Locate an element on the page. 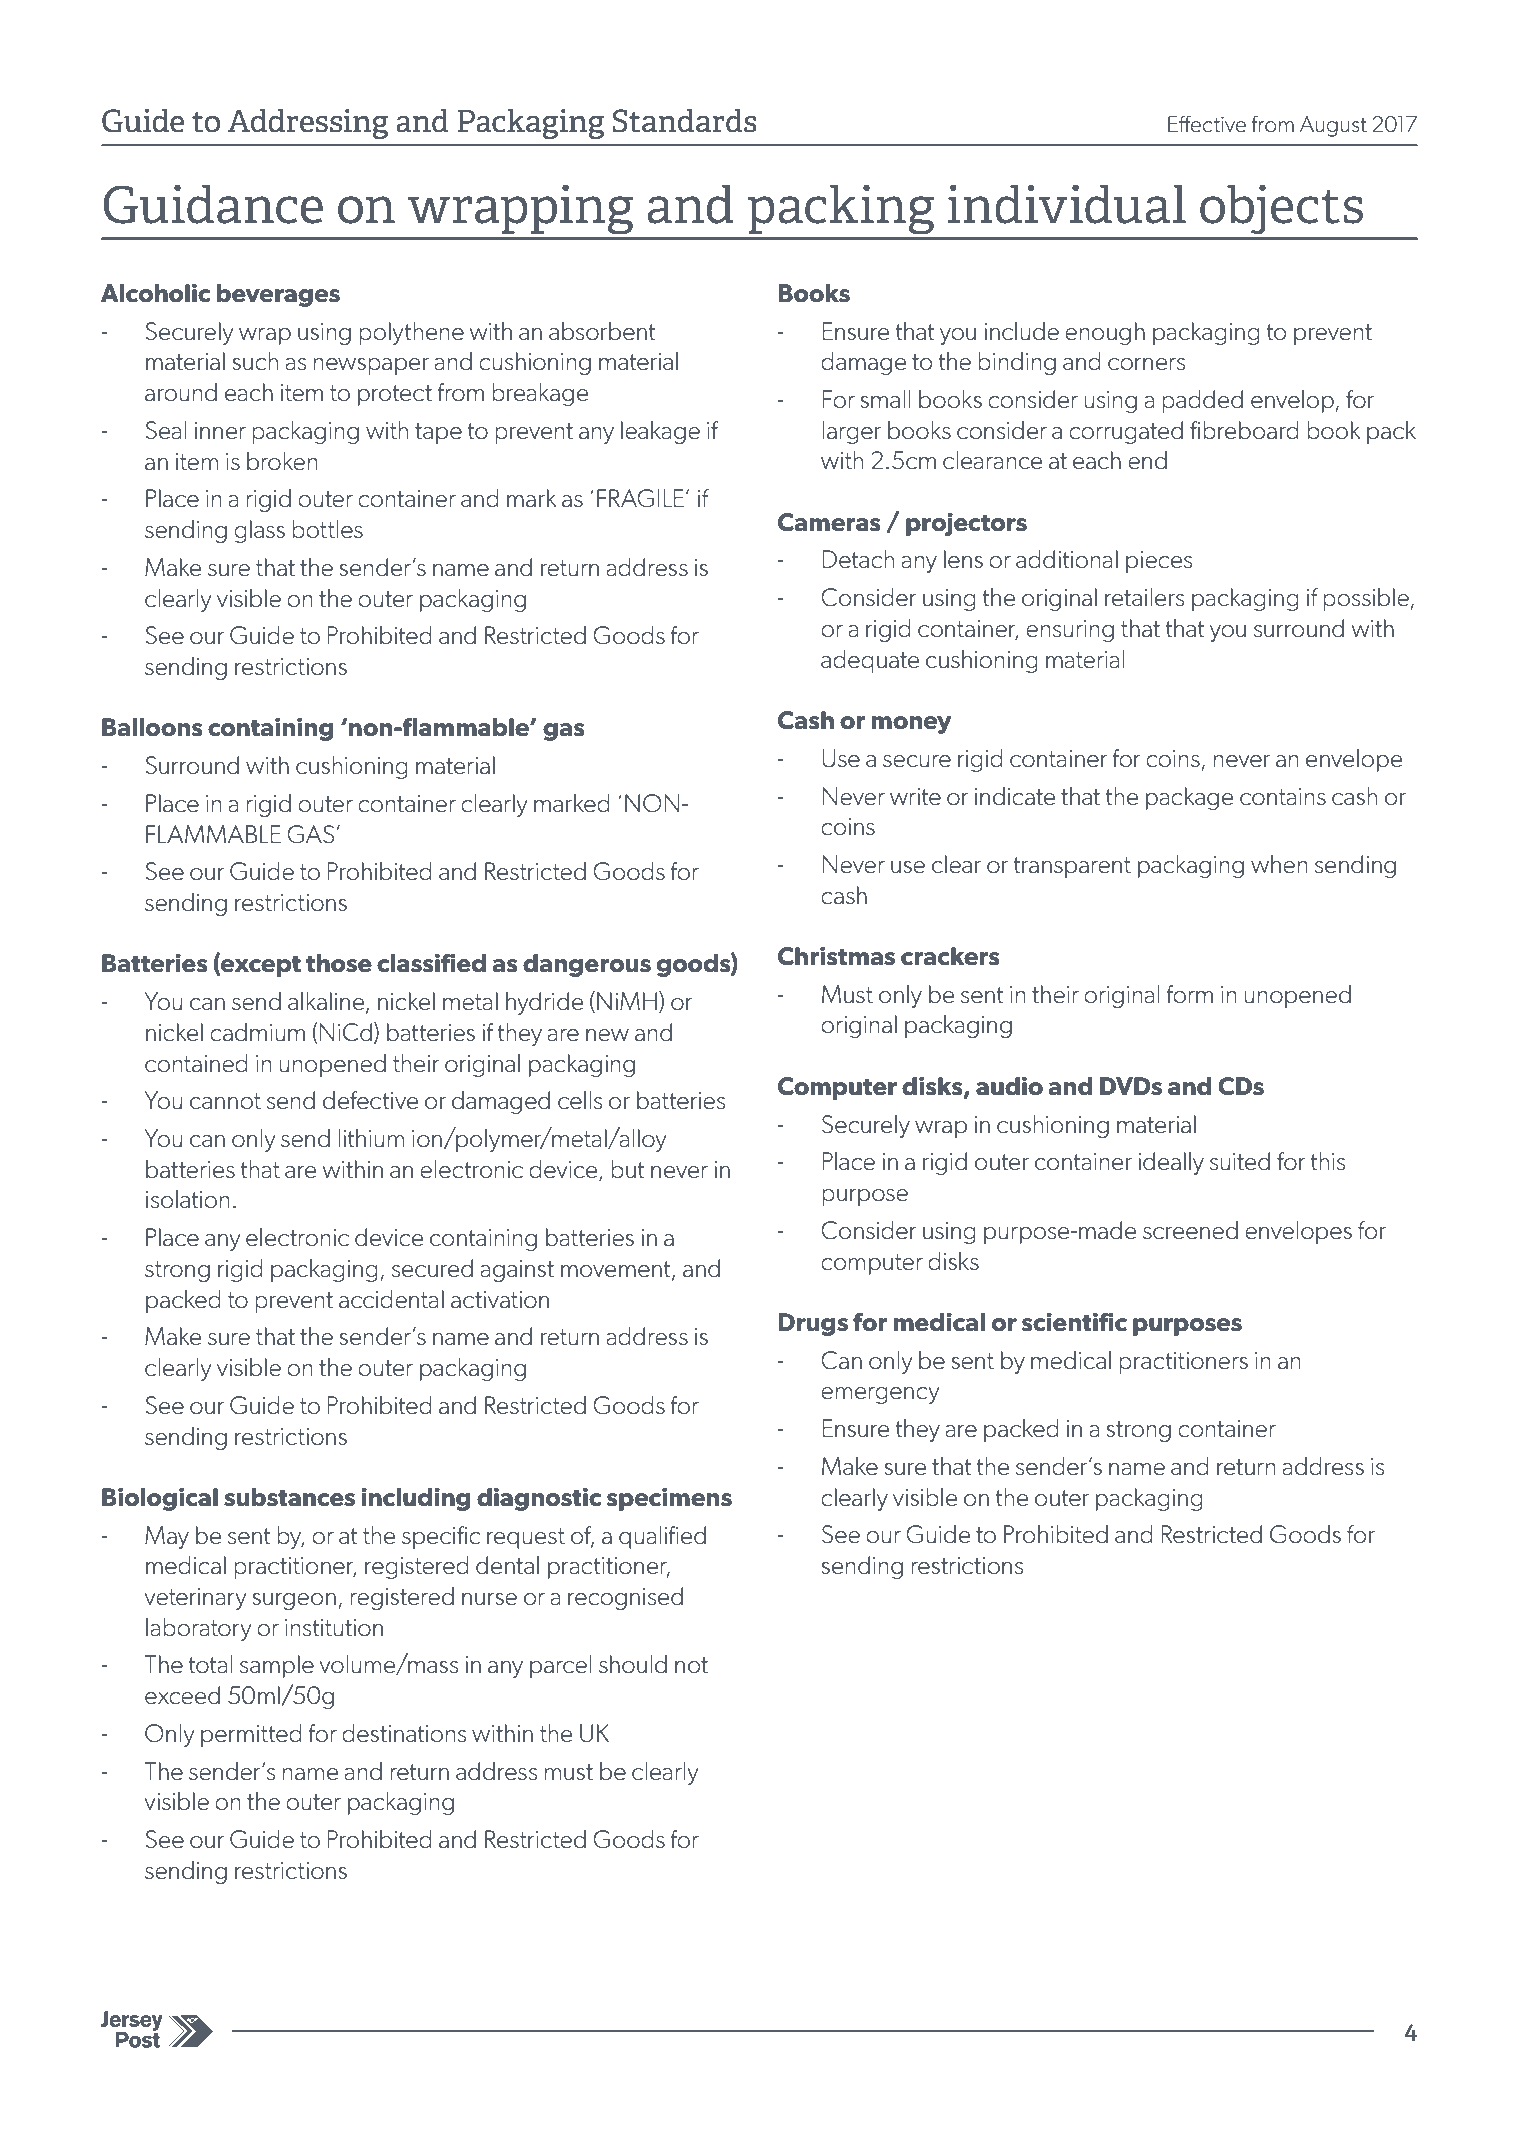  substances is located at coordinates (289, 1497).
